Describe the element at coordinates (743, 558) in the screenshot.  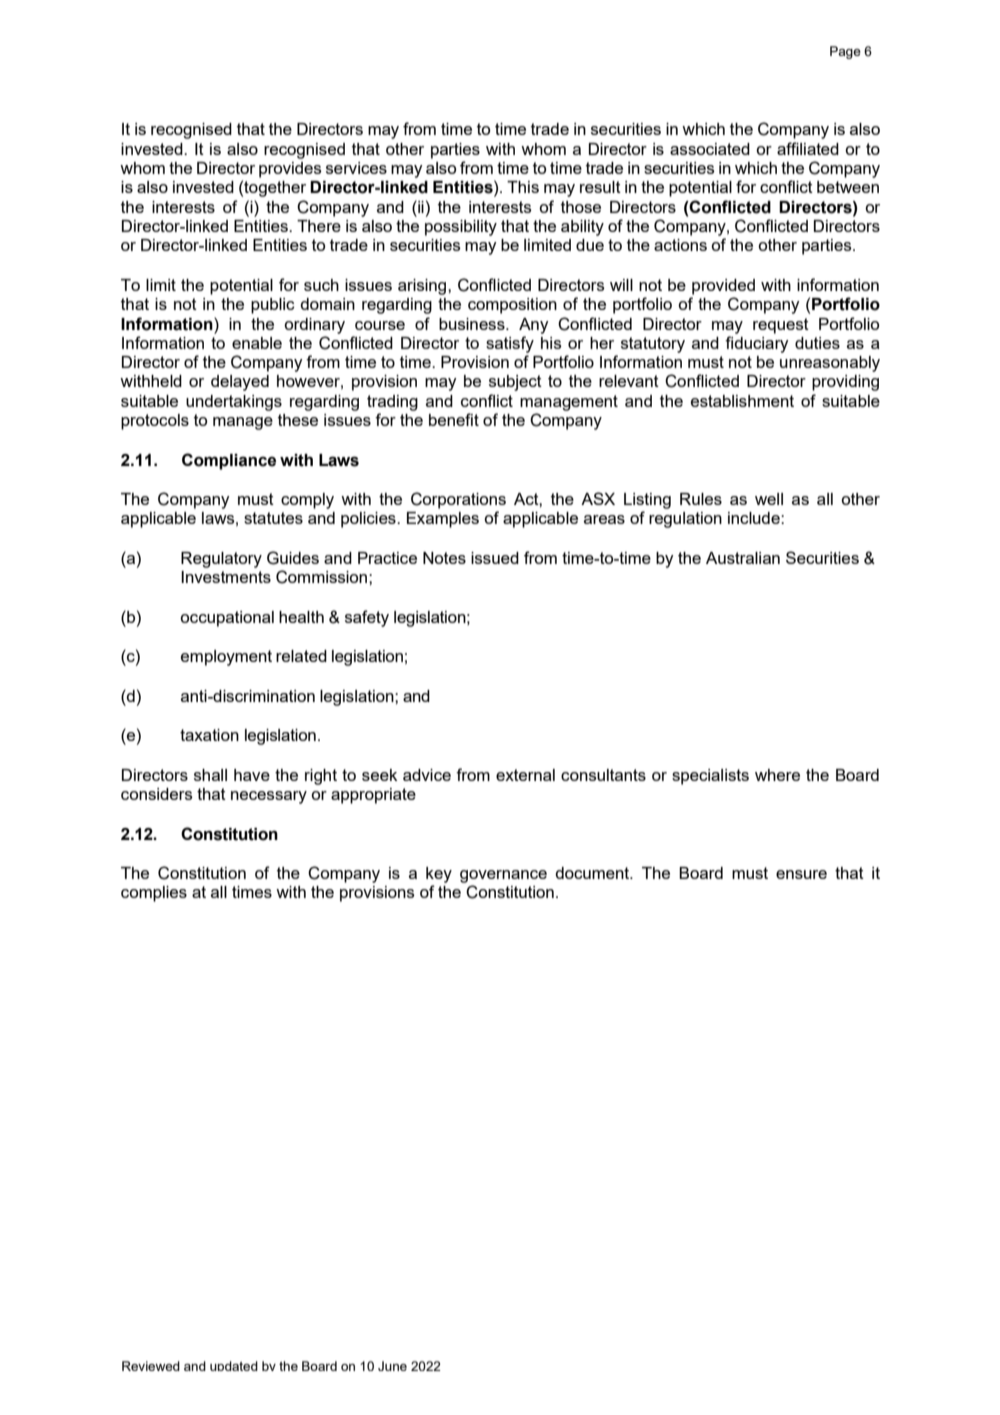
I see `Australian` at that location.
